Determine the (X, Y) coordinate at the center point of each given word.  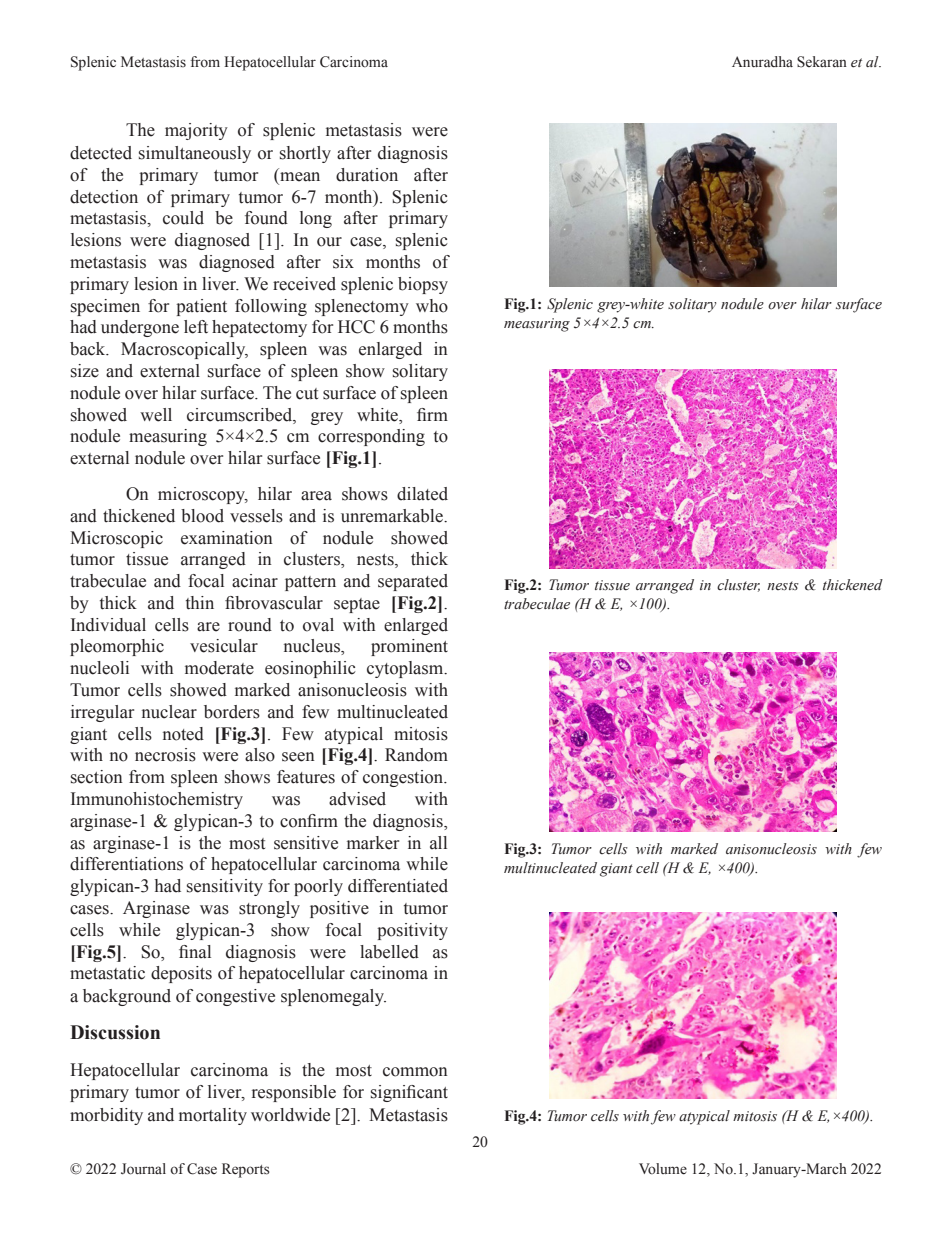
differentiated (398, 886)
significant (409, 1093)
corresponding (371, 437)
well (156, 415)
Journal (143, 1169)
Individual (108, 625)
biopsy (423, 285)
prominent (409, 647)
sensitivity (225, 887)
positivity (412, 931)
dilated (422, 494)
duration (367, 175)
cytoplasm (406, 669)
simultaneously (195, 154)
